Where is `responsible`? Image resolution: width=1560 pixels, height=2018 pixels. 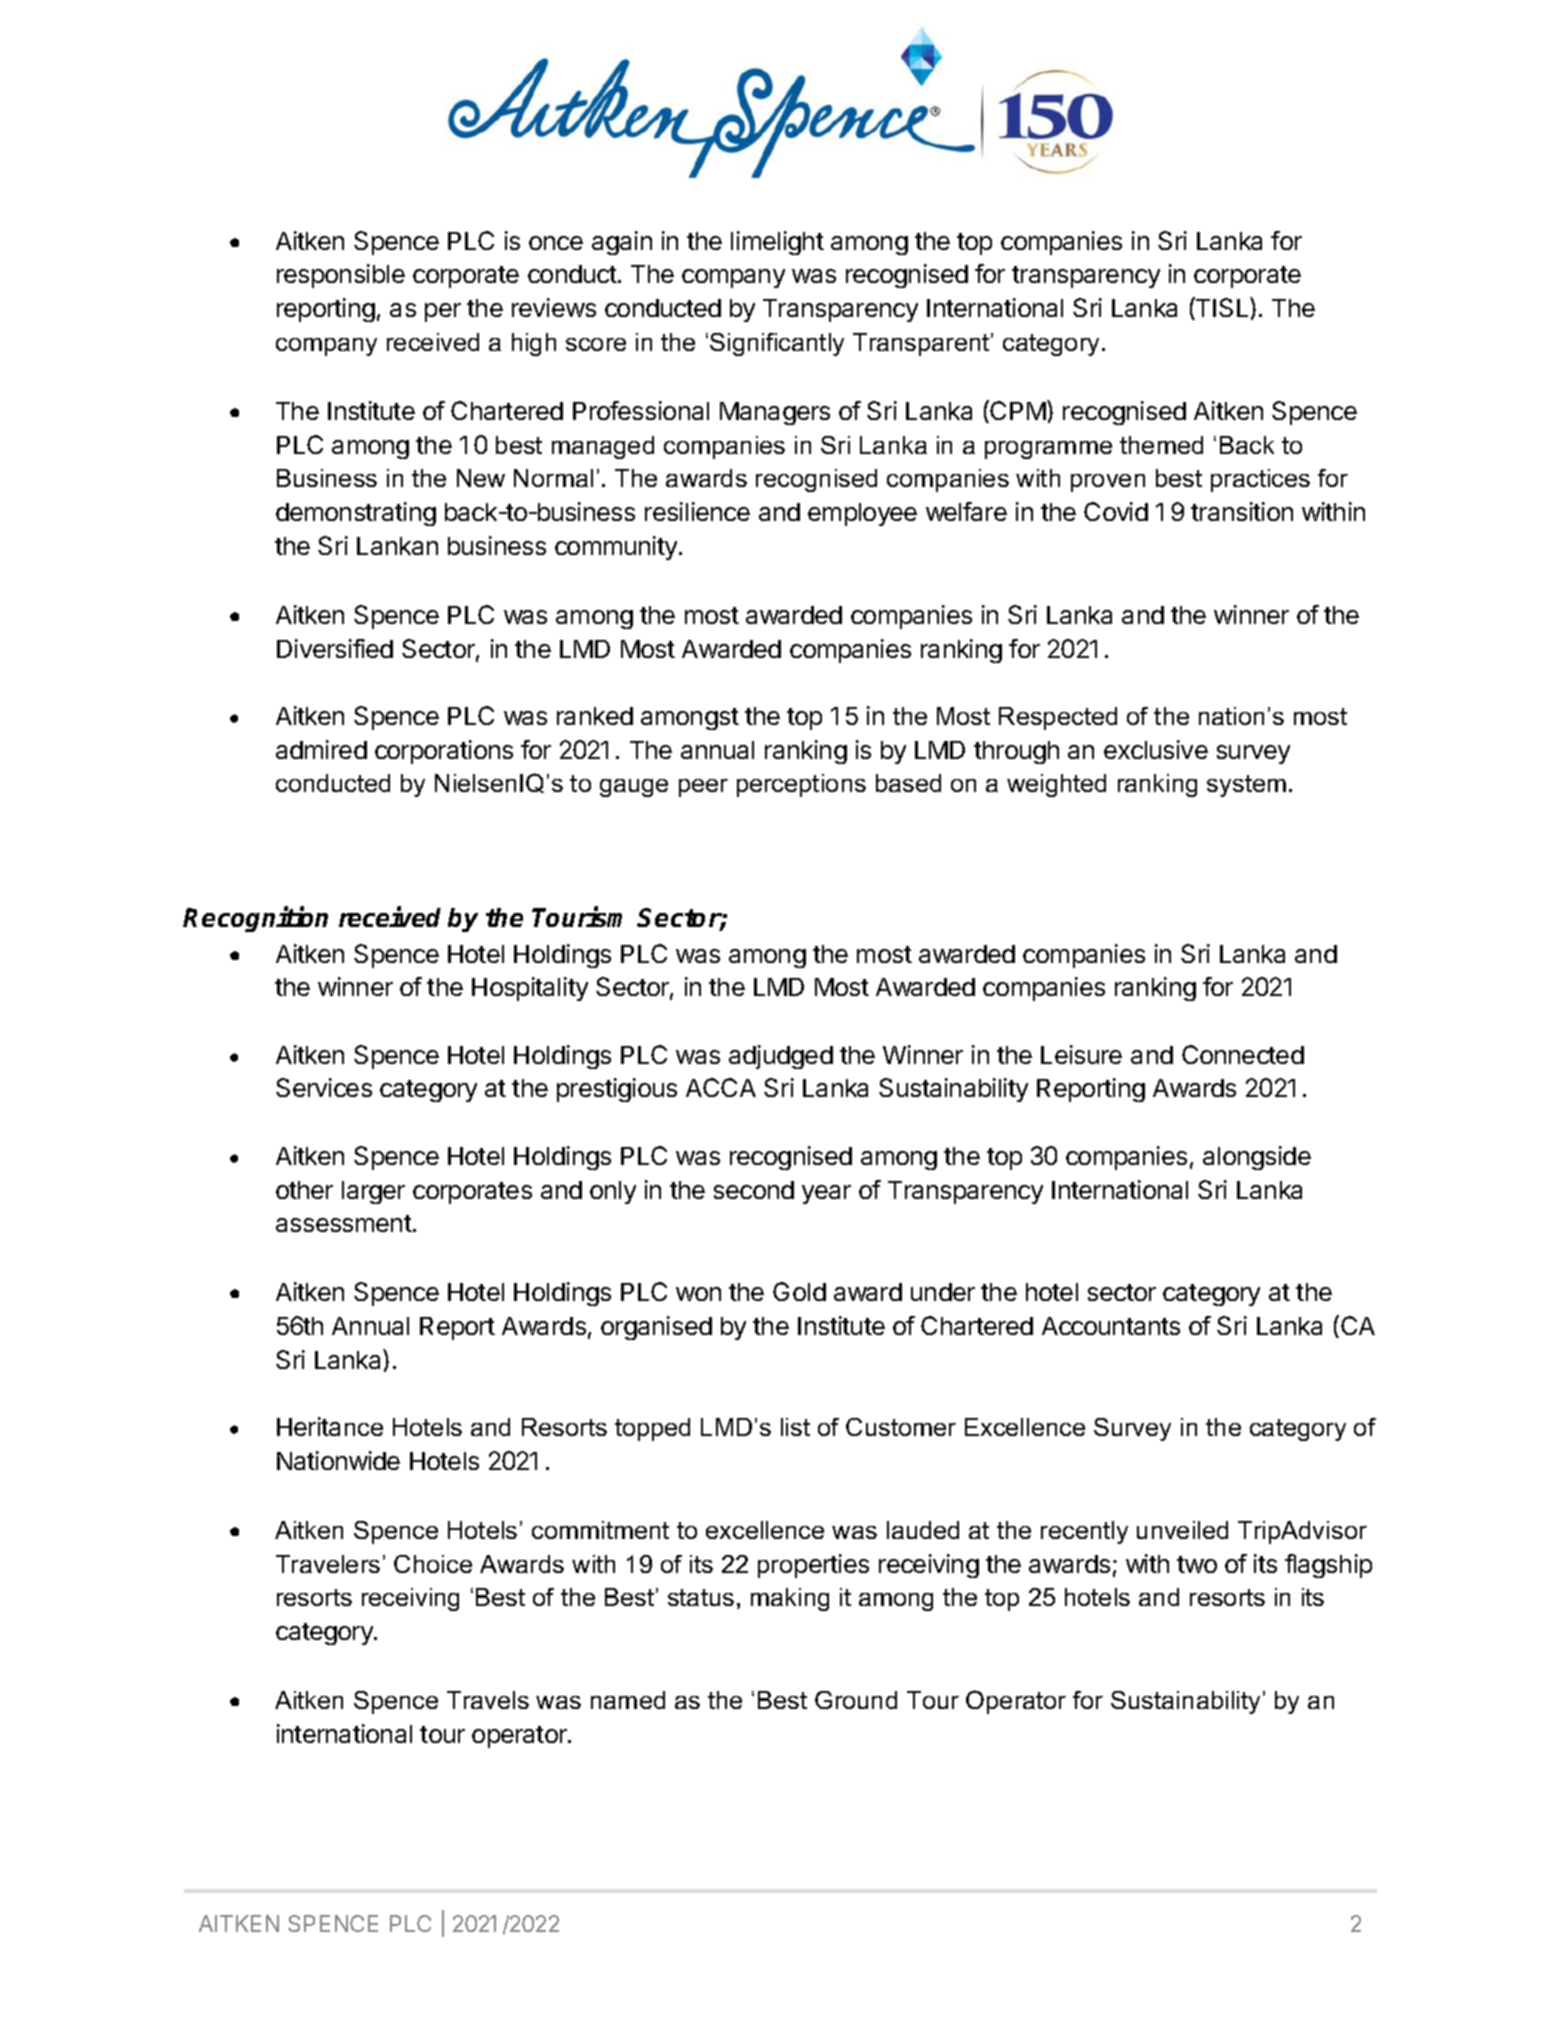
responsible is located at coordinates (341, 276).
